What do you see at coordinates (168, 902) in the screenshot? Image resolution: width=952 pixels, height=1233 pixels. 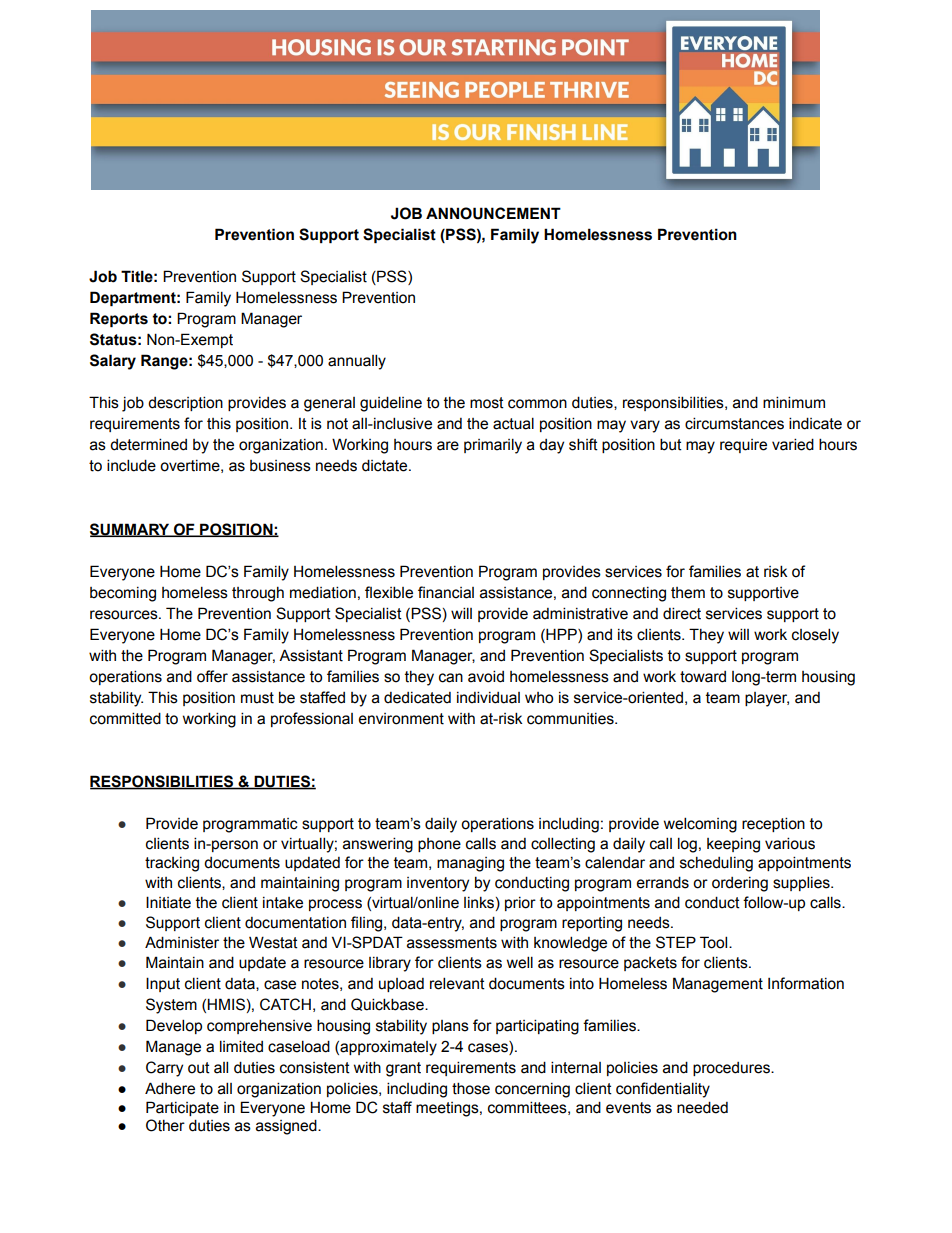 I see `Initiate` at bounding box center [168, 902].
